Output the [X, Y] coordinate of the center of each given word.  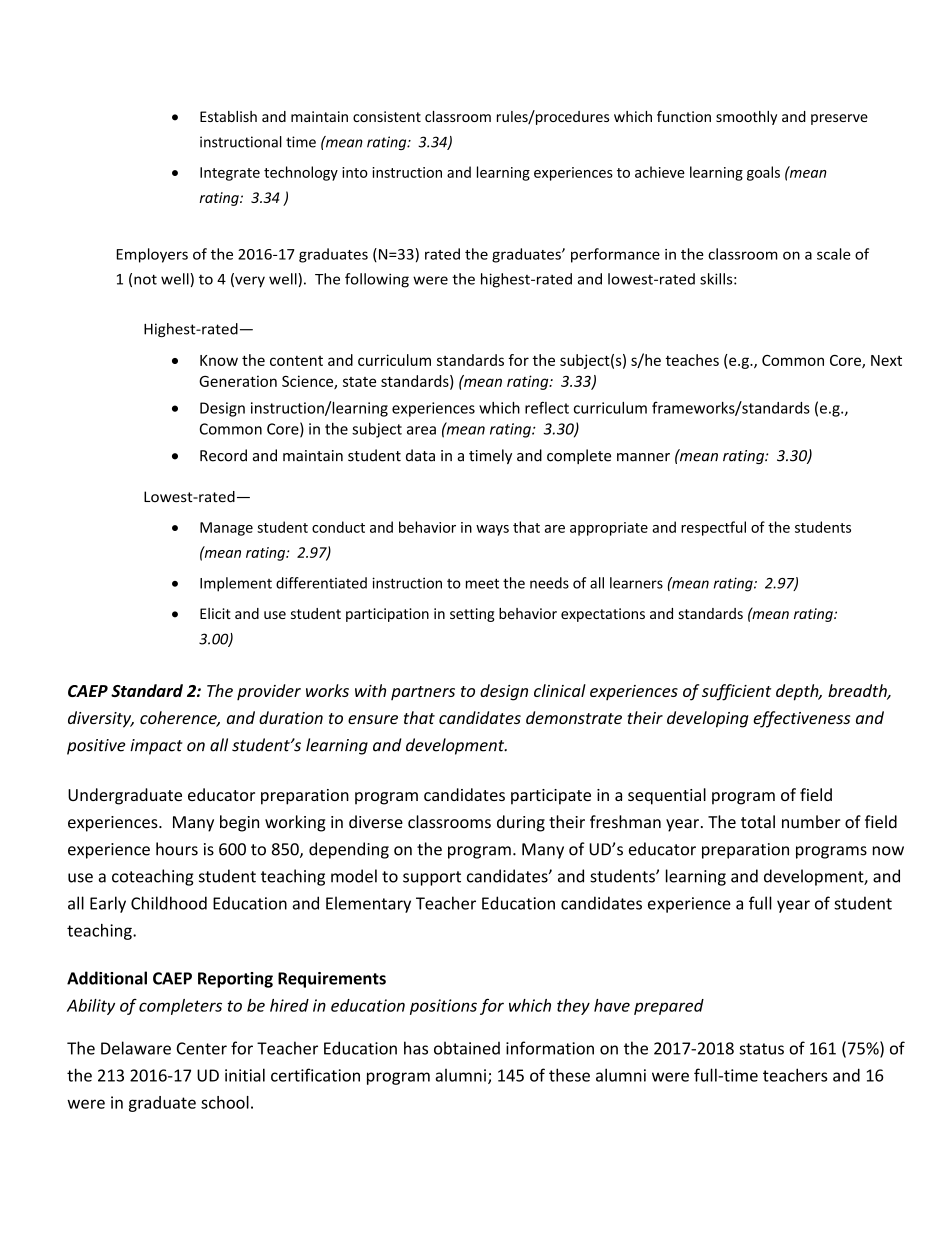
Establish [228, 116]
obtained [467, 1048]
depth [798, 692]
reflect [547, 407]
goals [763, 173]
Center [202, 1048]
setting [472, 615]
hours [177, 849]
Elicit [215, 613]
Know [219, 360]
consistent [387, 116]
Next [886, 360]
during [521, 823]
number [811, 822]
